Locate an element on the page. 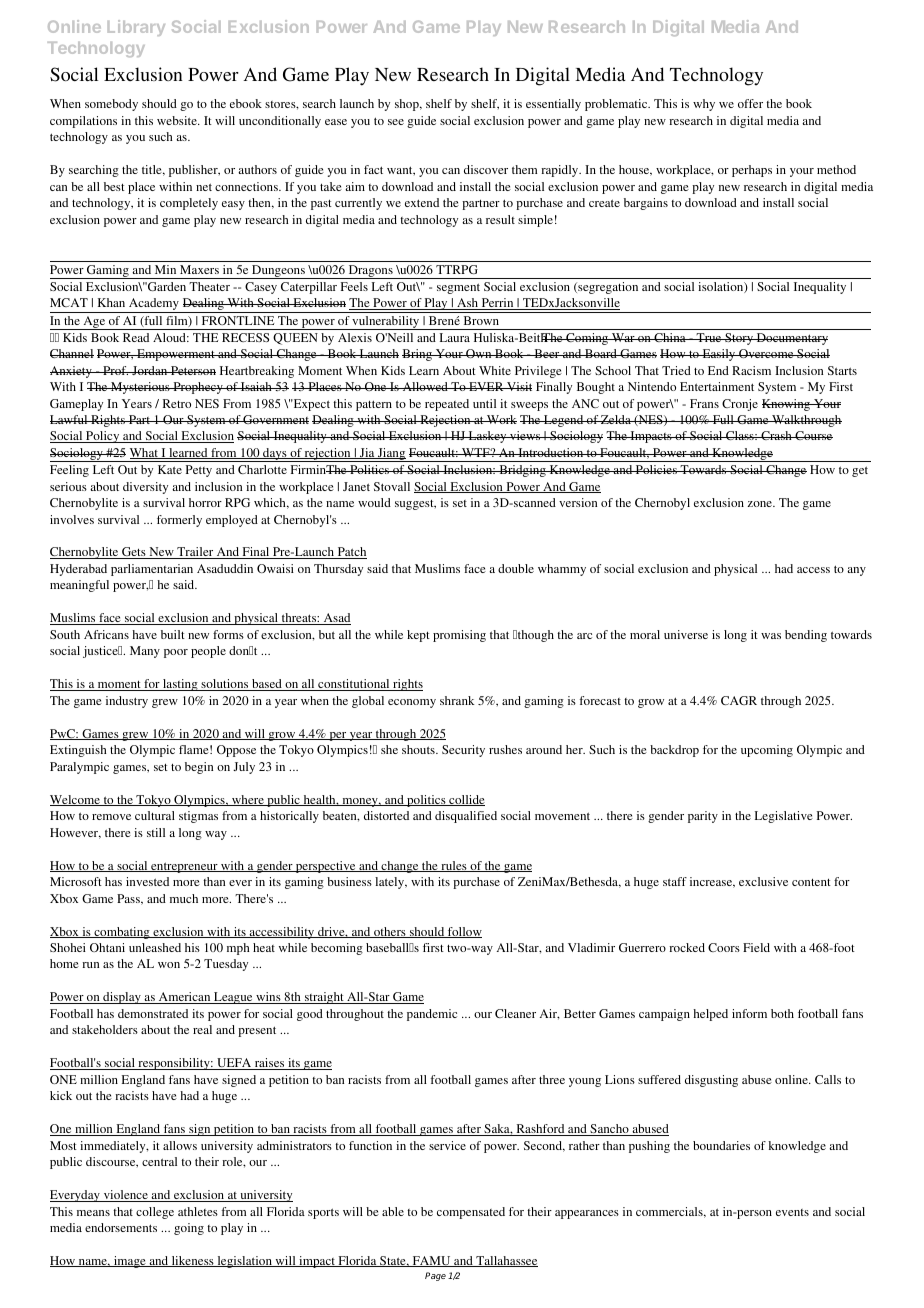  Security is located at coordinates (463, 751).
